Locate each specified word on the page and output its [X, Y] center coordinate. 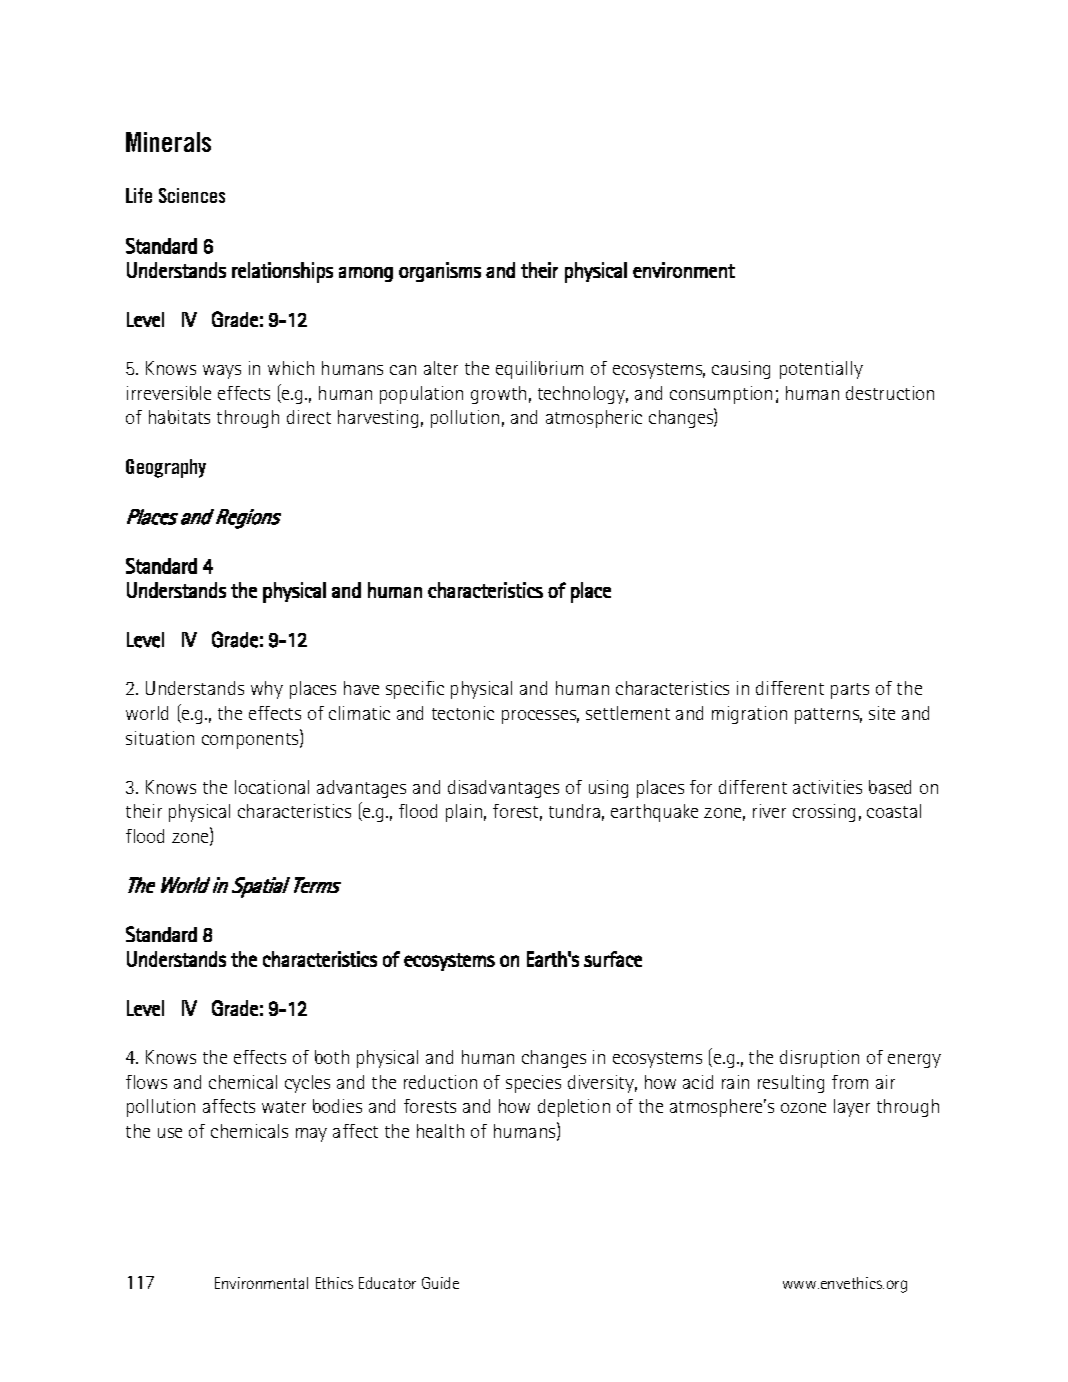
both [332, 1057]
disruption [819, 1059]
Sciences [192, 195]
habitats [179, 417]
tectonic [463, 713]
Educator [387, 1283]
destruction [890, 393]
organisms [440, 272]
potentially [821, 370]
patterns [828, 716]
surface [613, 959]
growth [498, 395]
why [267, 690]
